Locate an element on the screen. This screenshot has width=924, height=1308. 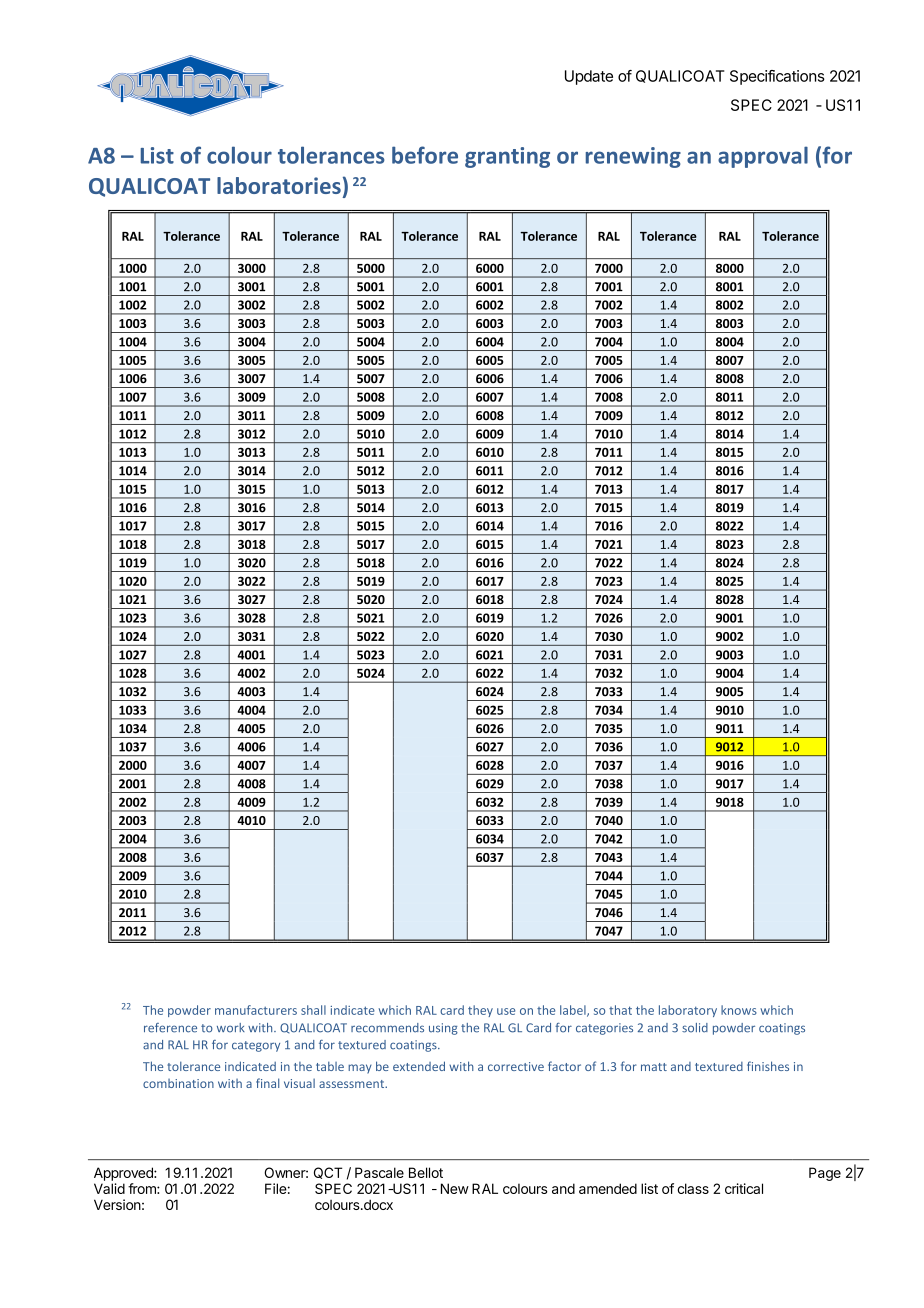
manufacturers is located at coordinates (256, 1010).
